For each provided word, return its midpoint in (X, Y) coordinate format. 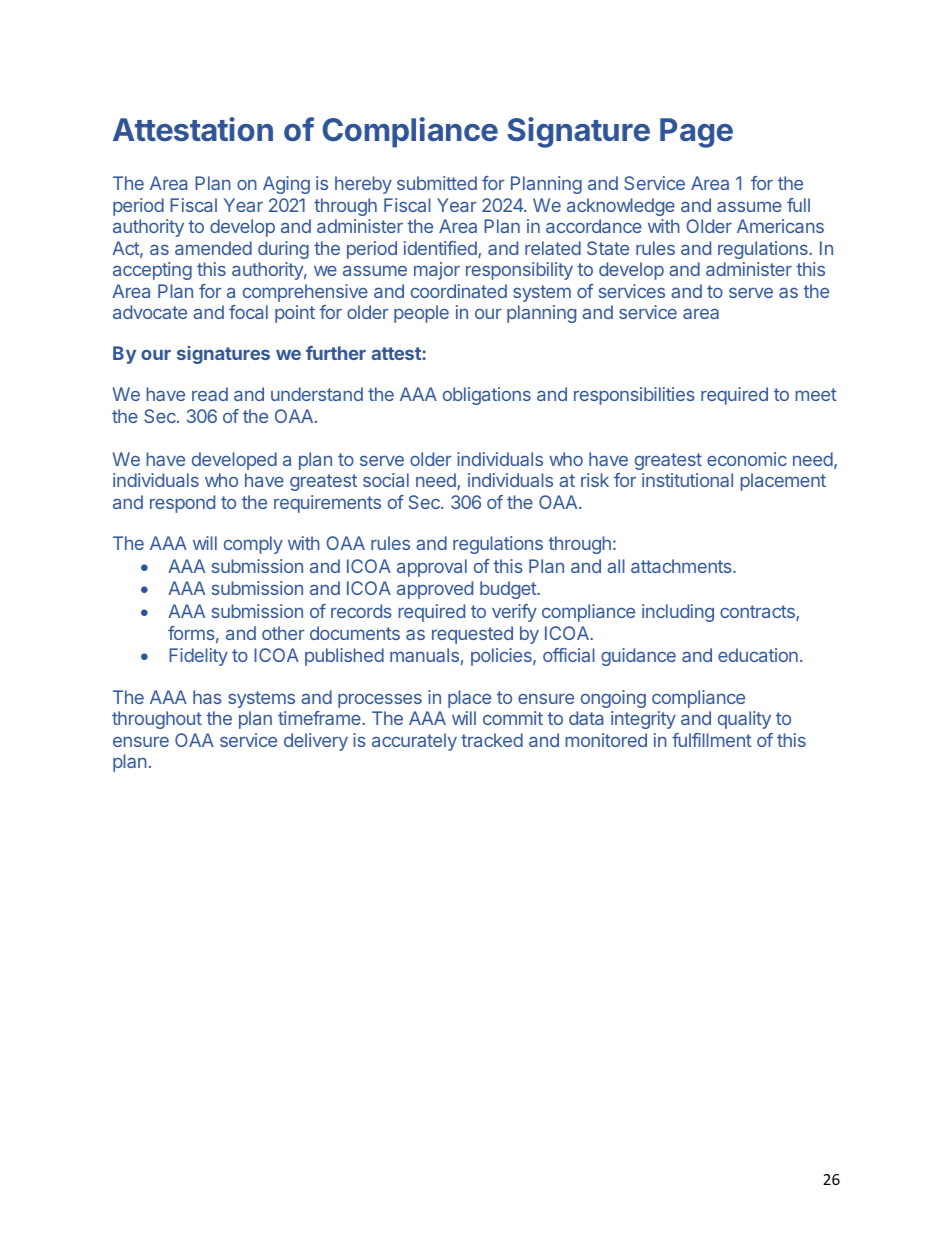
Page (696, 133)
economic (747, 459)
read (210, 394)
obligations (487, 396)
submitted (437, 183)
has (207, 697)
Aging (286, 185)
